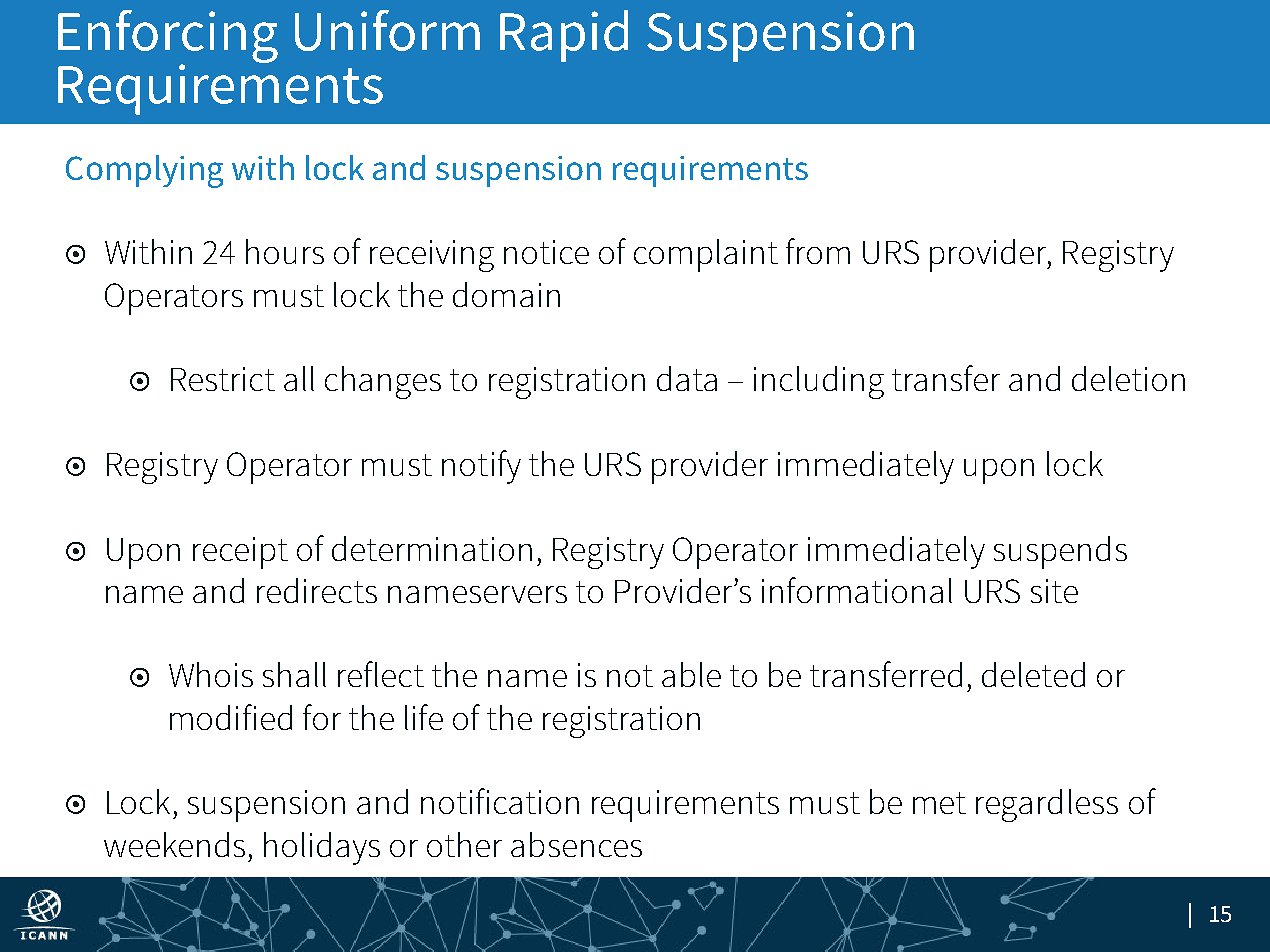 This screenshot has width=1270, height=952. Describe the element at coordinates (168, 37) in the screenshot. I see `Enforcing` at that location.
